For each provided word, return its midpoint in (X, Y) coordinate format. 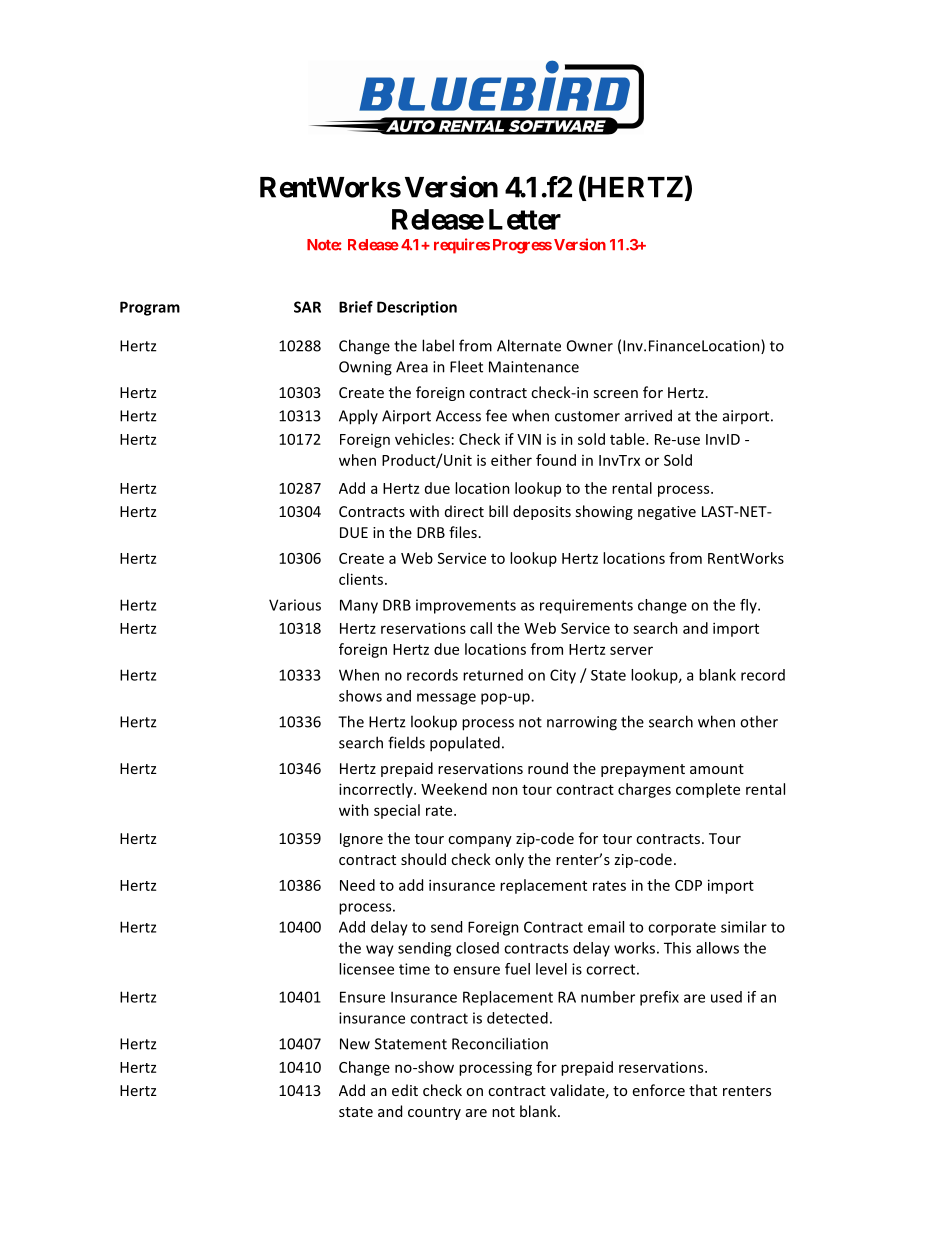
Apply (358, 417)
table (628, 439)
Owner (590, 346)
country (434, 1113)
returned (493, 675)
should (423, 859)
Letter (525, 219)
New (355, 1044)
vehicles (422, 439)
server (631, 650)
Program (150, 308)
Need (357, 885)
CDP (688, 885)
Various (295, 605)
